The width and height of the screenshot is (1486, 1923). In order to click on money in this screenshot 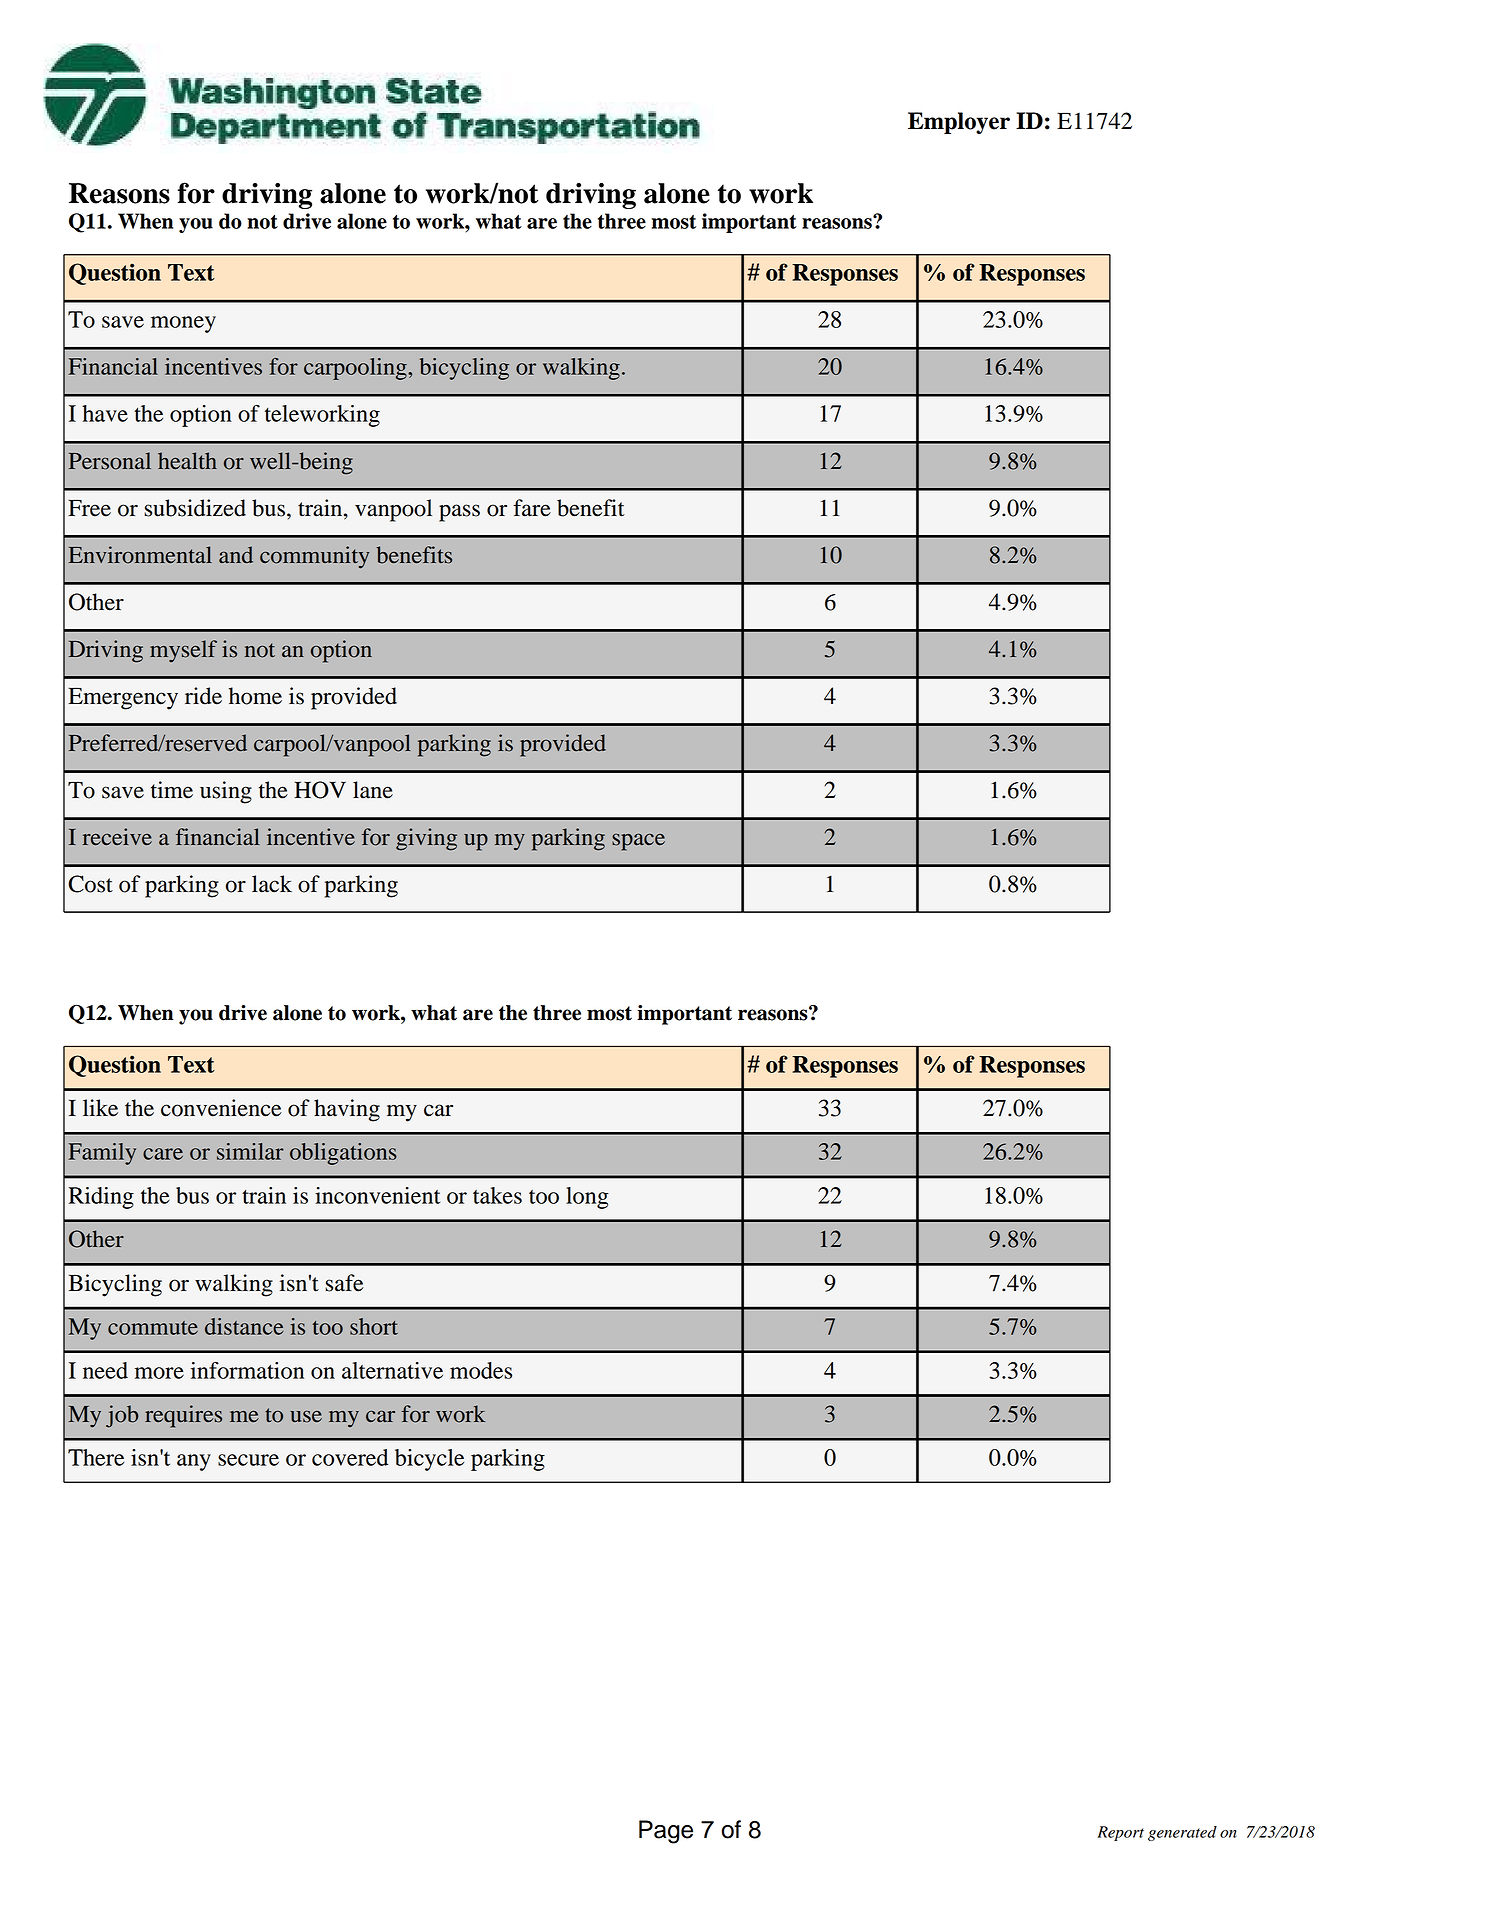, I will do `click(183, 324)`.
